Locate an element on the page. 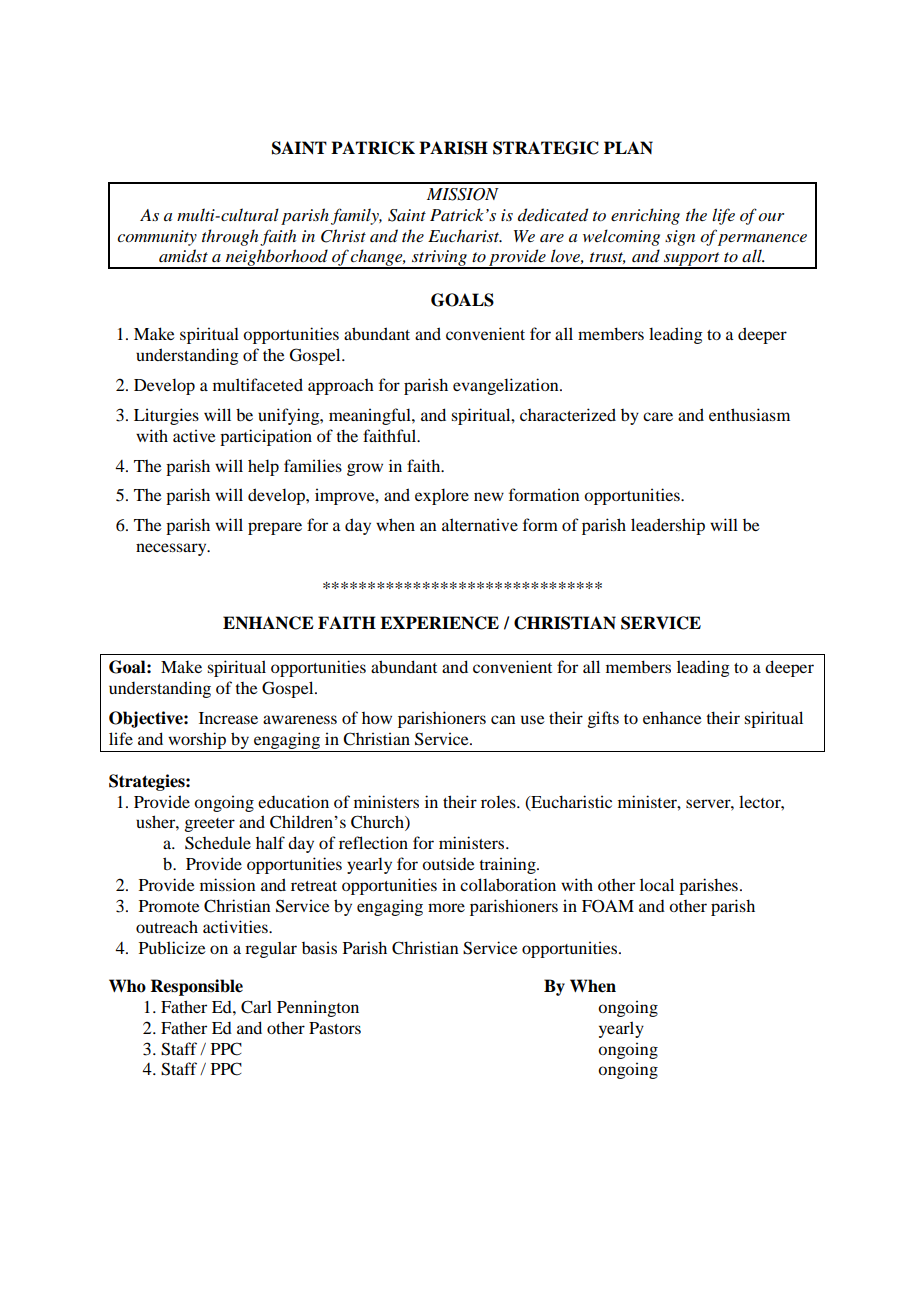 This document has width=924, height=1308. Responsible is located at coordinates (196, 987).
